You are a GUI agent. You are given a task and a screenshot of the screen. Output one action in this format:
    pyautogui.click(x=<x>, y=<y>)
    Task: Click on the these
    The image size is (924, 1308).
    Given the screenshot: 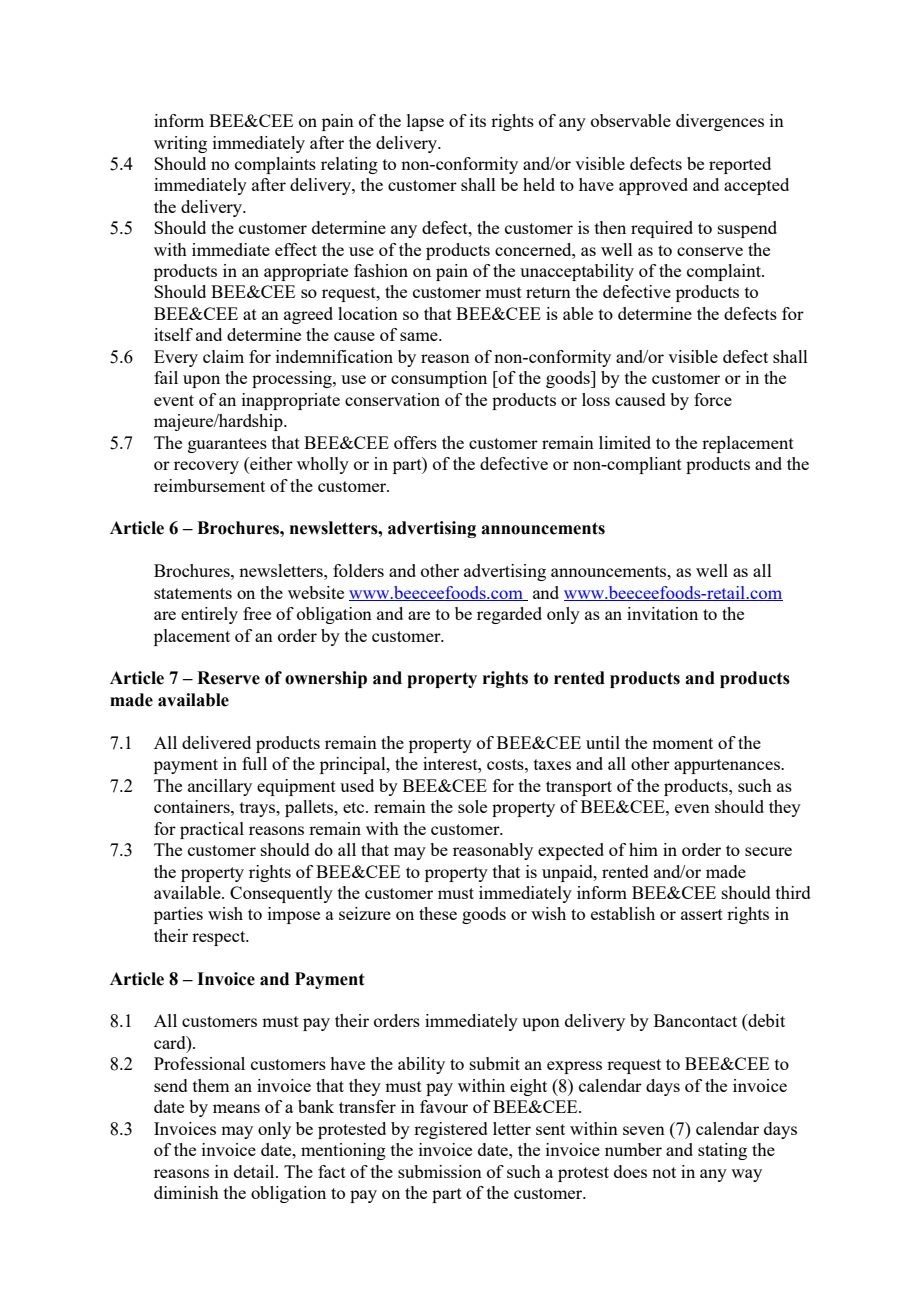 What is the action you would take?
    pyautogui.click(x=438, y=913)
